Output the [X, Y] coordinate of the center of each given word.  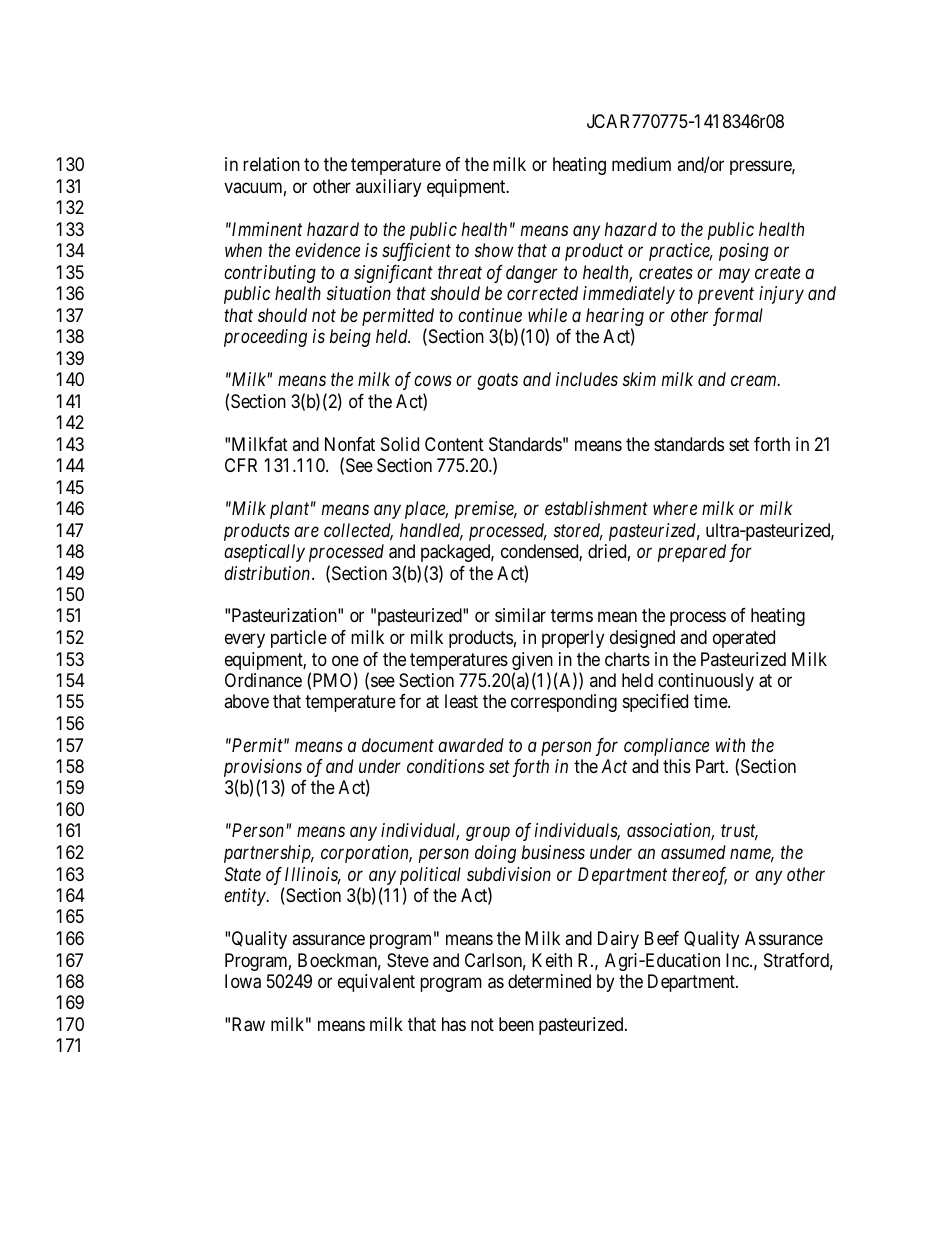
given [532, 662]
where [675, 508]
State [242, 874]
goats [497, 382]
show [494, 250]
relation [271, 164]
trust [739, 833]
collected [358, 531]
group [488, 834]
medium [641, 164]
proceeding [265, 338]
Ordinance [263, 680]
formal [738, 317]
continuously [706, 682]
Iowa [243, 981]
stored [578, 531]
